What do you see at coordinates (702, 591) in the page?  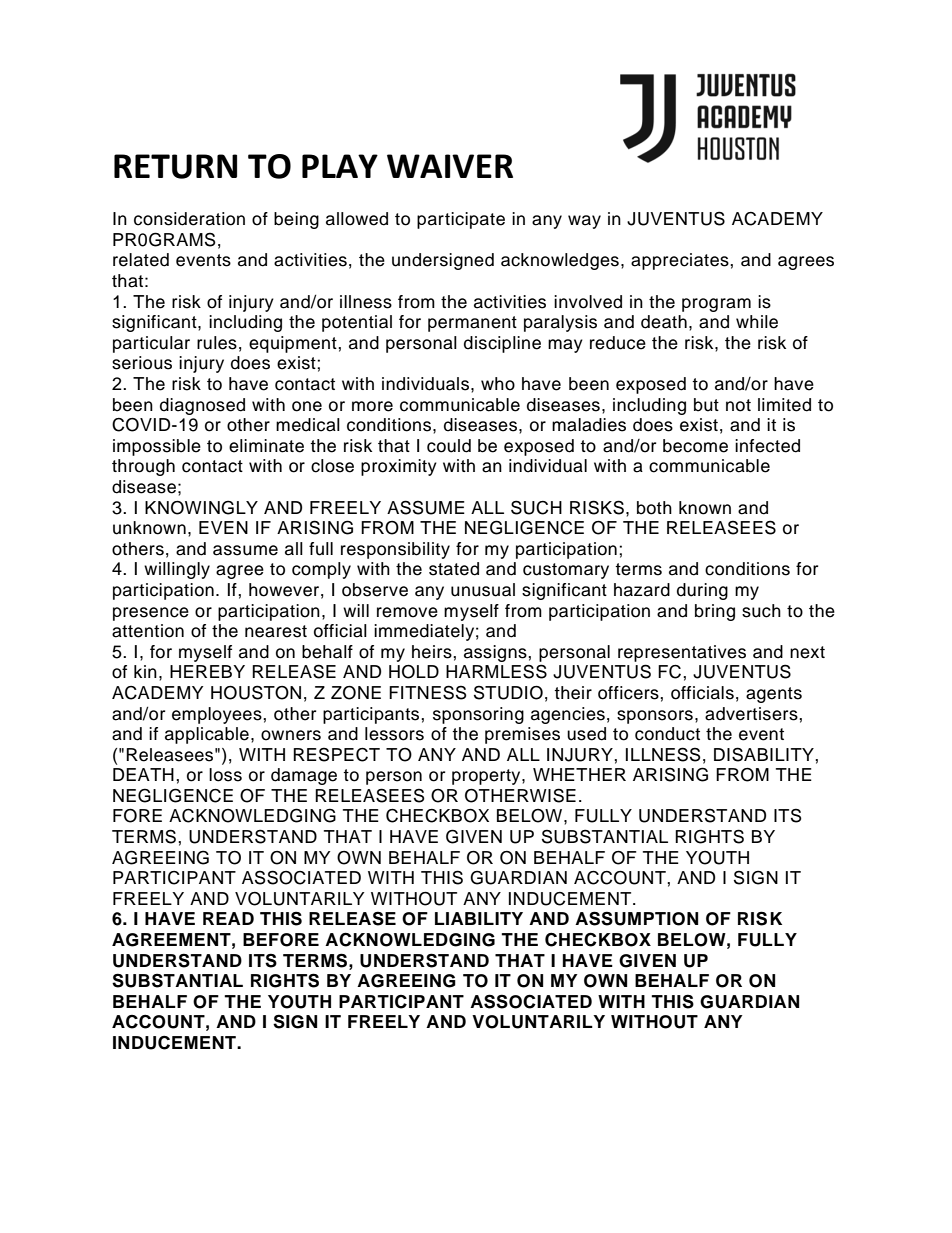 I see `during` at bounding box center [702, 591].
